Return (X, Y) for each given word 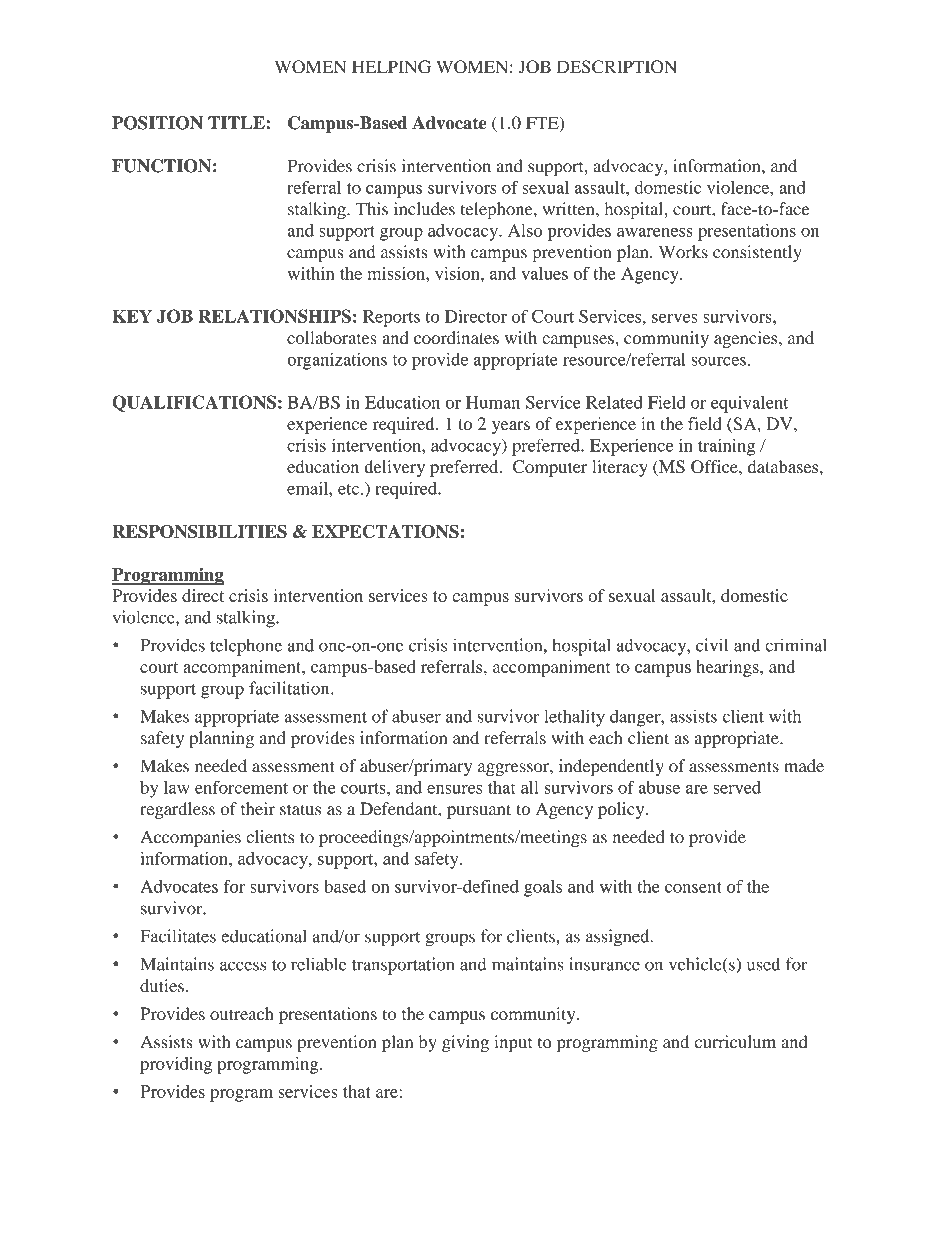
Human (493, 402)
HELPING (391, 67)
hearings (728, 668)
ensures (454, 789)
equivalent (750, 404)
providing (176, 1065)
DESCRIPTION (617, 67)
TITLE (237, 122)
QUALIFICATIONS (194, 403)
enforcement (241, 787)
